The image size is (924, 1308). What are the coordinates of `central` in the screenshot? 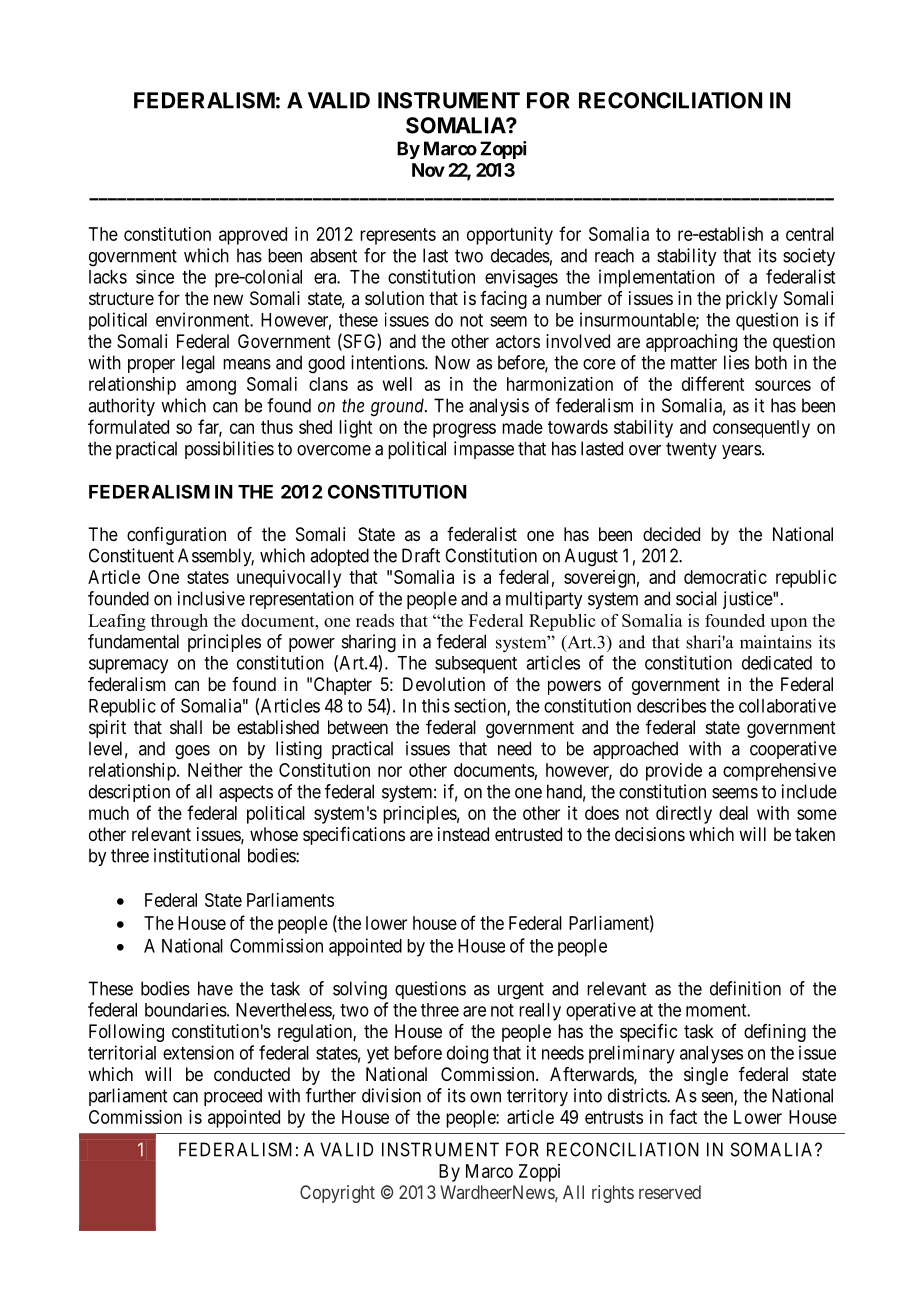 It's located at (810, 234).
